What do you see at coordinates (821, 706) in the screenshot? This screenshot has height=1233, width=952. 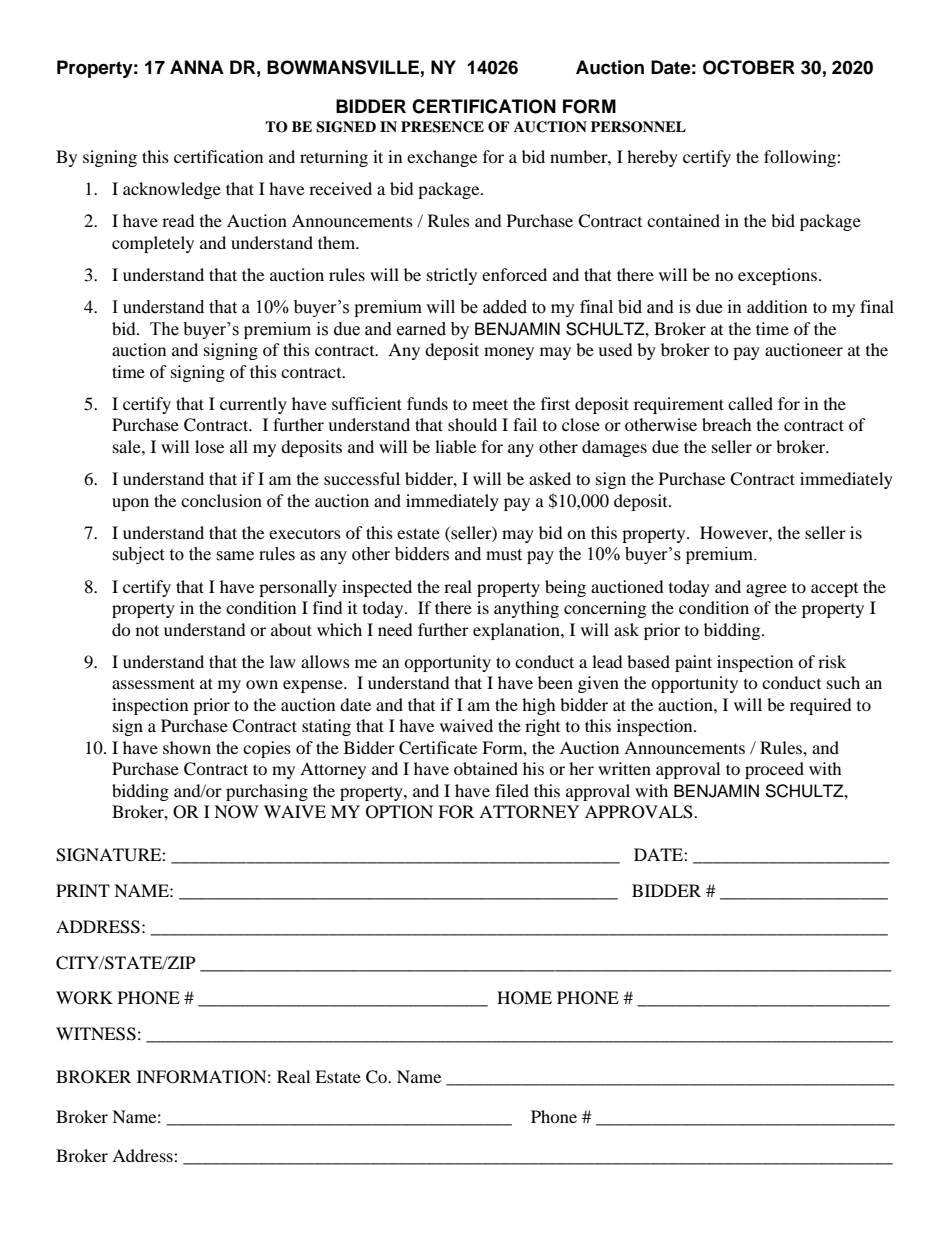 I see `required` at bounding box center [821, 706].
